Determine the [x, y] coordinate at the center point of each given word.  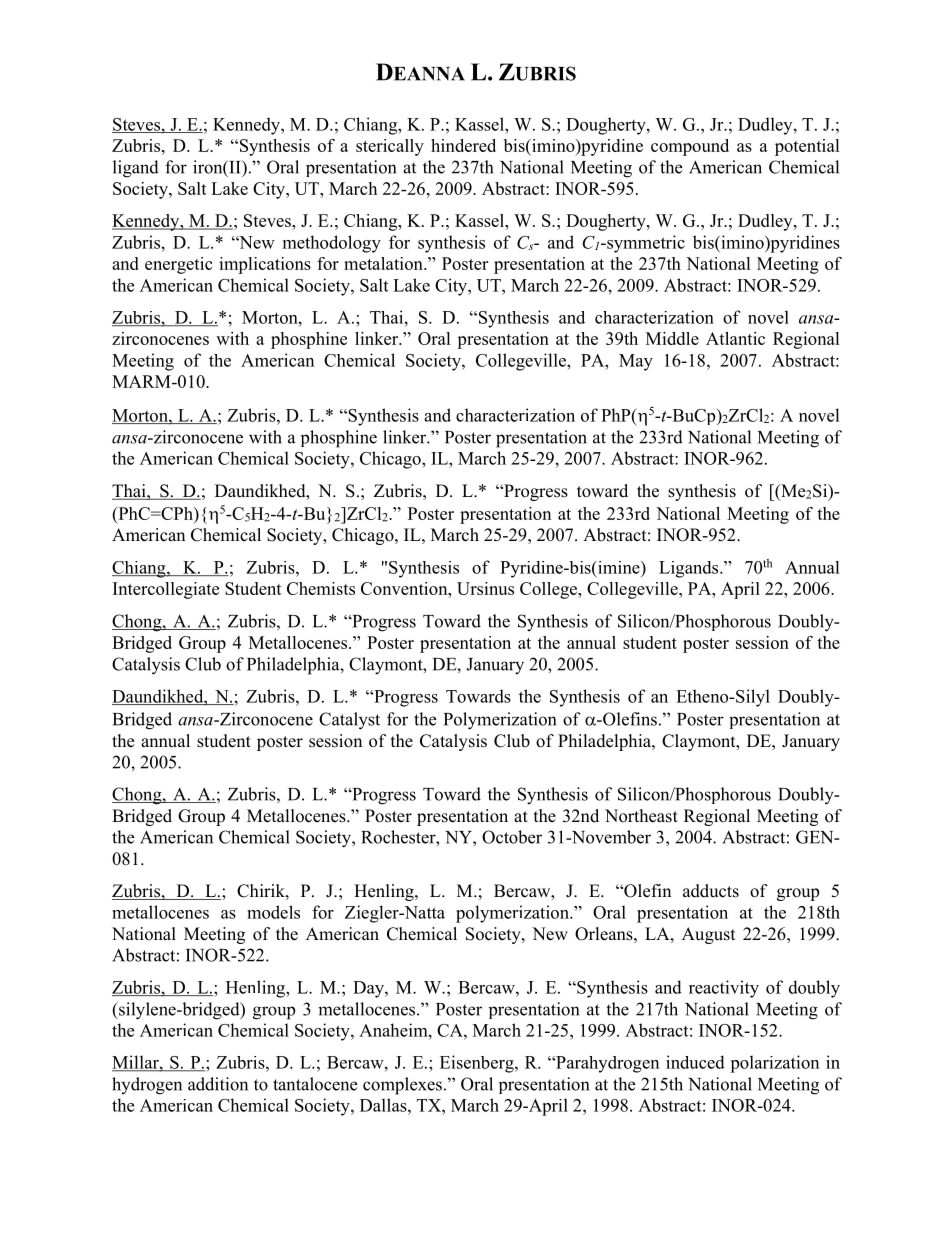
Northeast [641, 816]
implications [265, 265]
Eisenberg [478, 1064]
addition [218, 1084]
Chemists [321, 588]
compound [690, 147]
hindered [463, 145]
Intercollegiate [166, 590]
